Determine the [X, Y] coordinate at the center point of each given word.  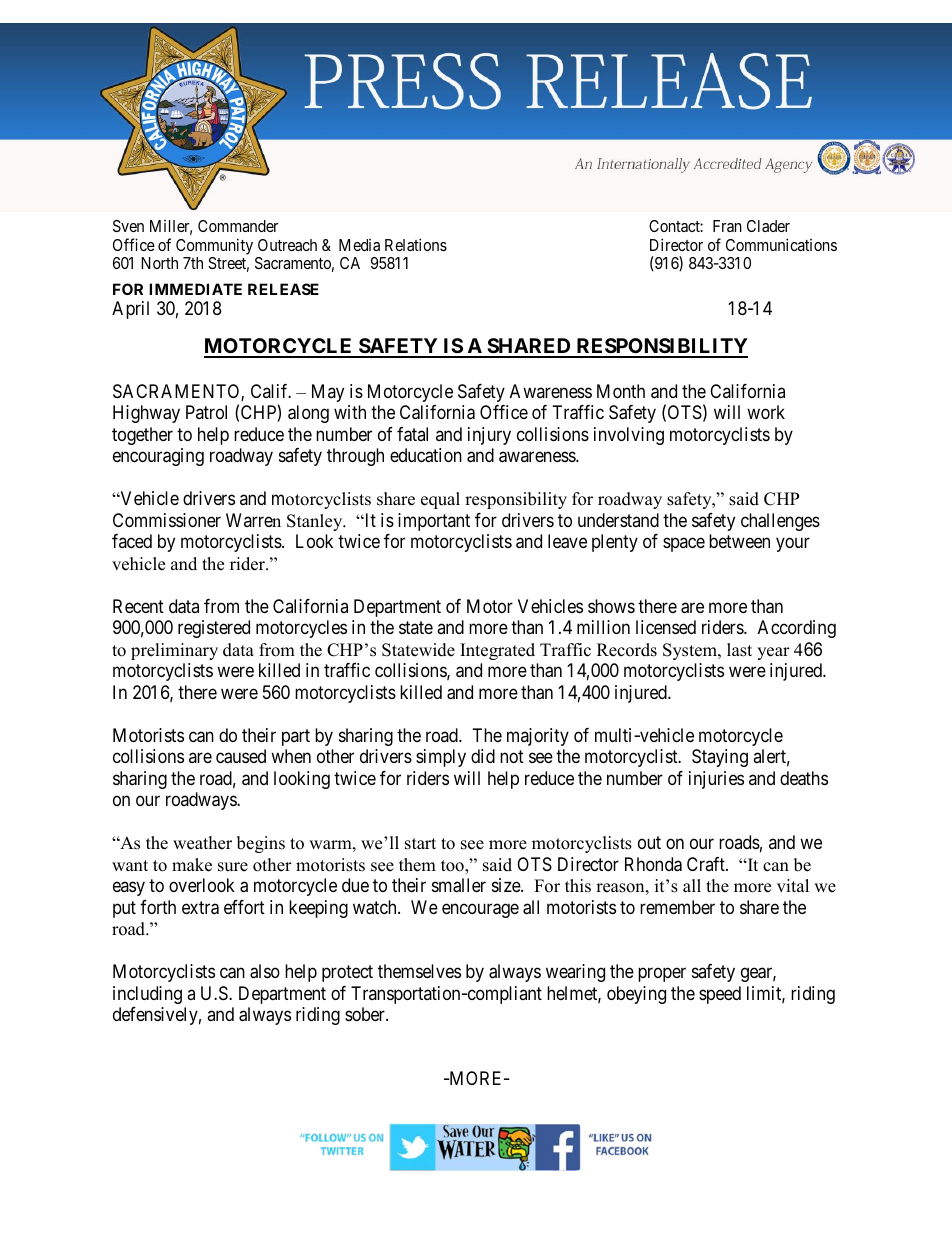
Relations [416, 244]
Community [214, 246]
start [420, 844]
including [147, 995]
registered [214, 629]
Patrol [206, 412]
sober [366, 1014]
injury [489, 436]
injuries [716, 780]
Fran [727, 226]
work [766, 412]
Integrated [497, 651]
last [739, 650]
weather [202, 843]
